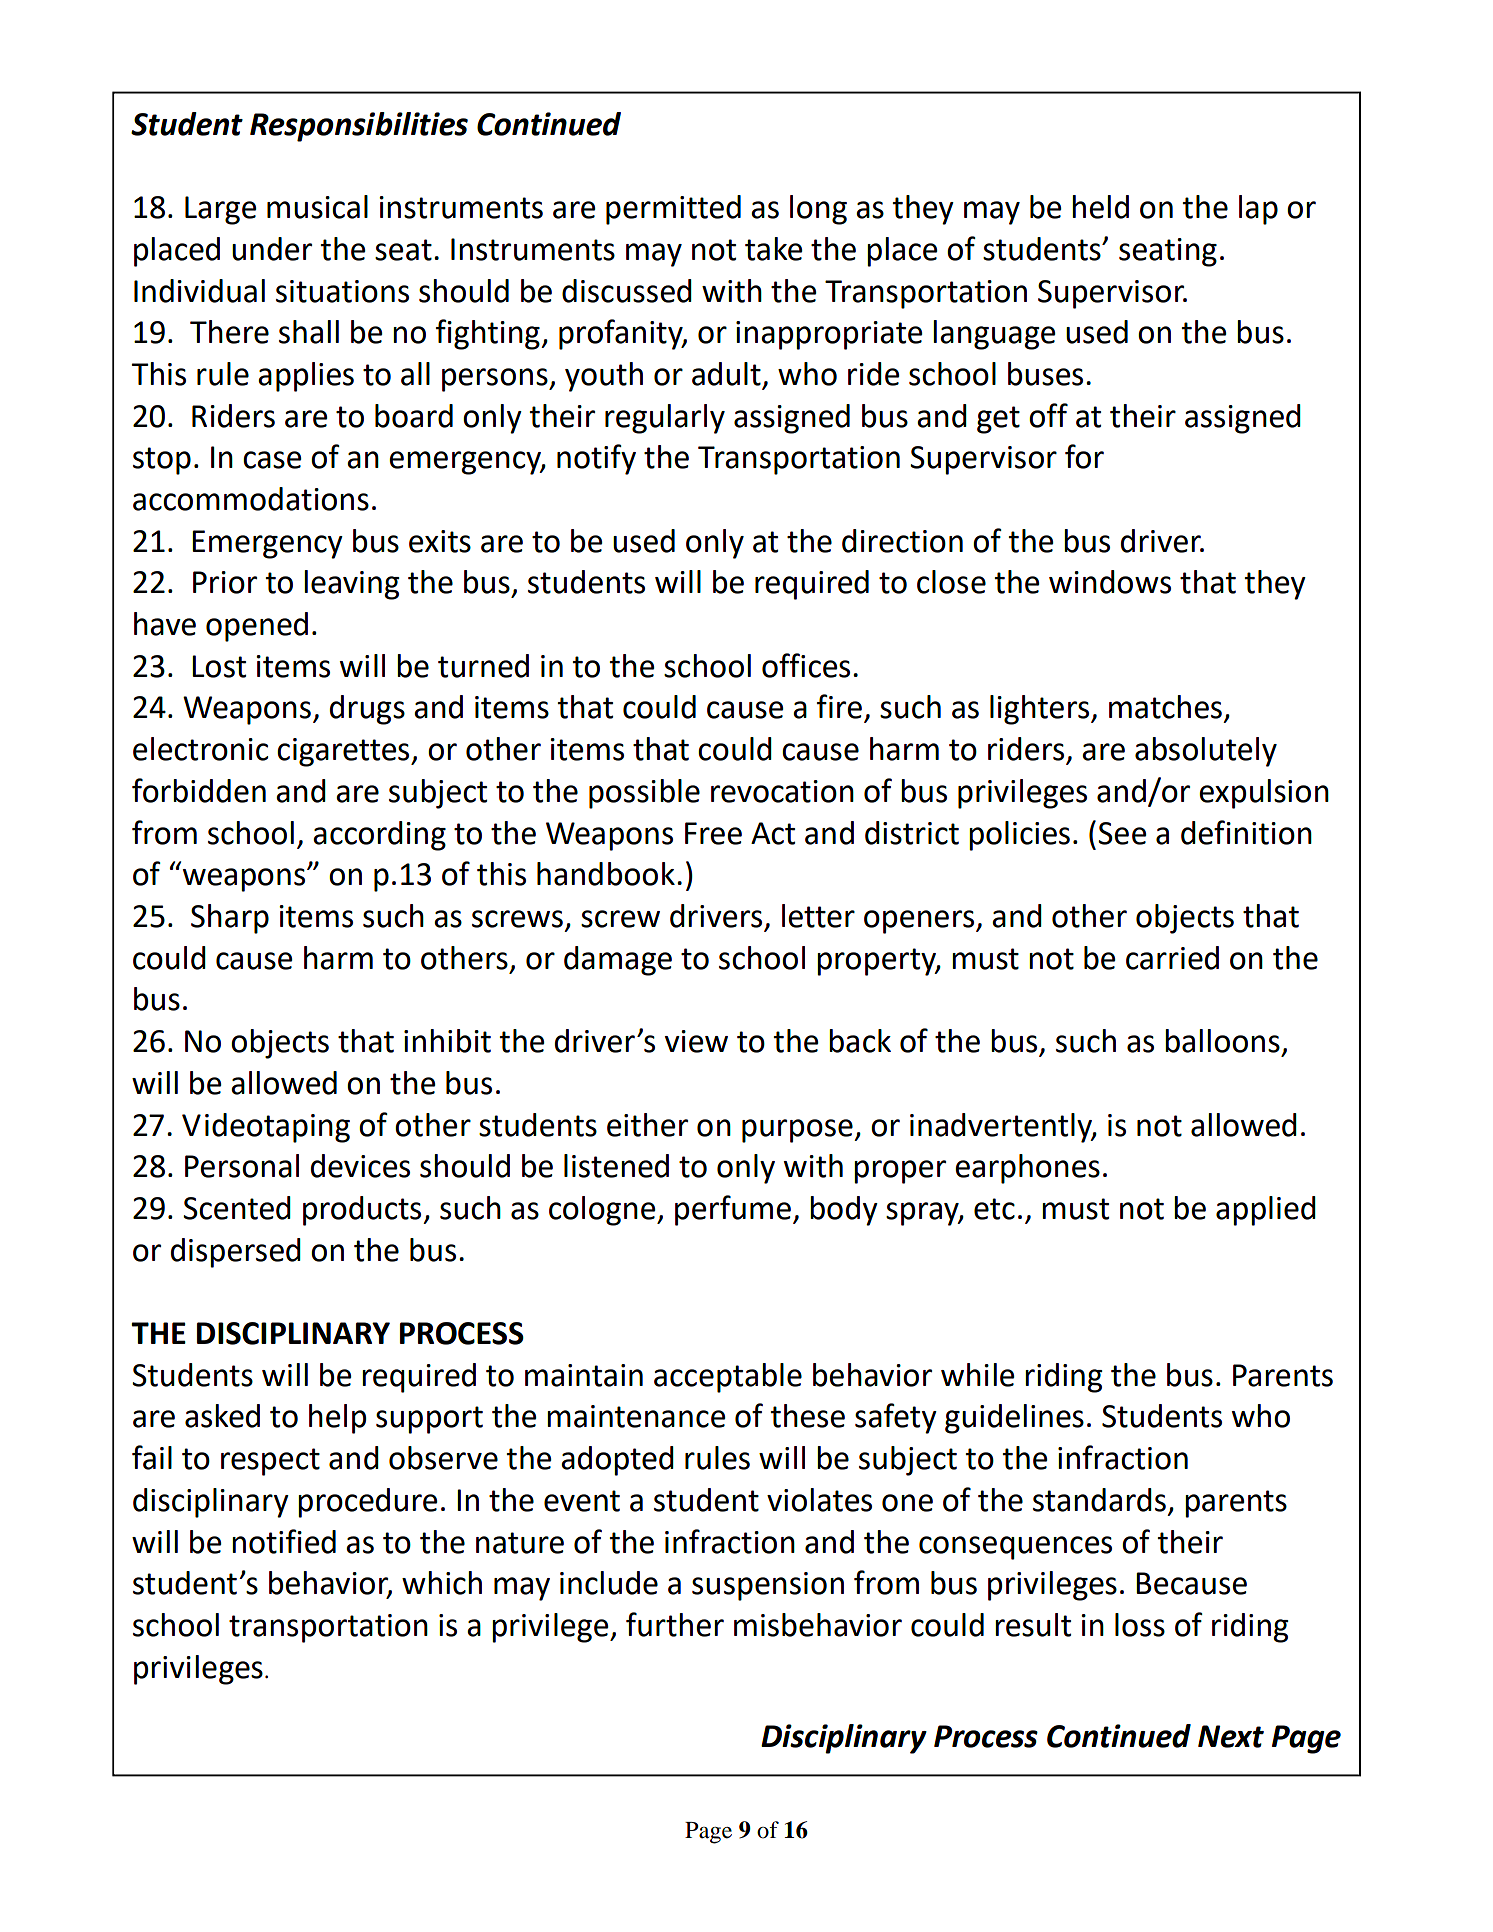 Image resolution: width=1493 pixels, height=1932 pixels. I want to click on loss, so click(1140, 1625).
